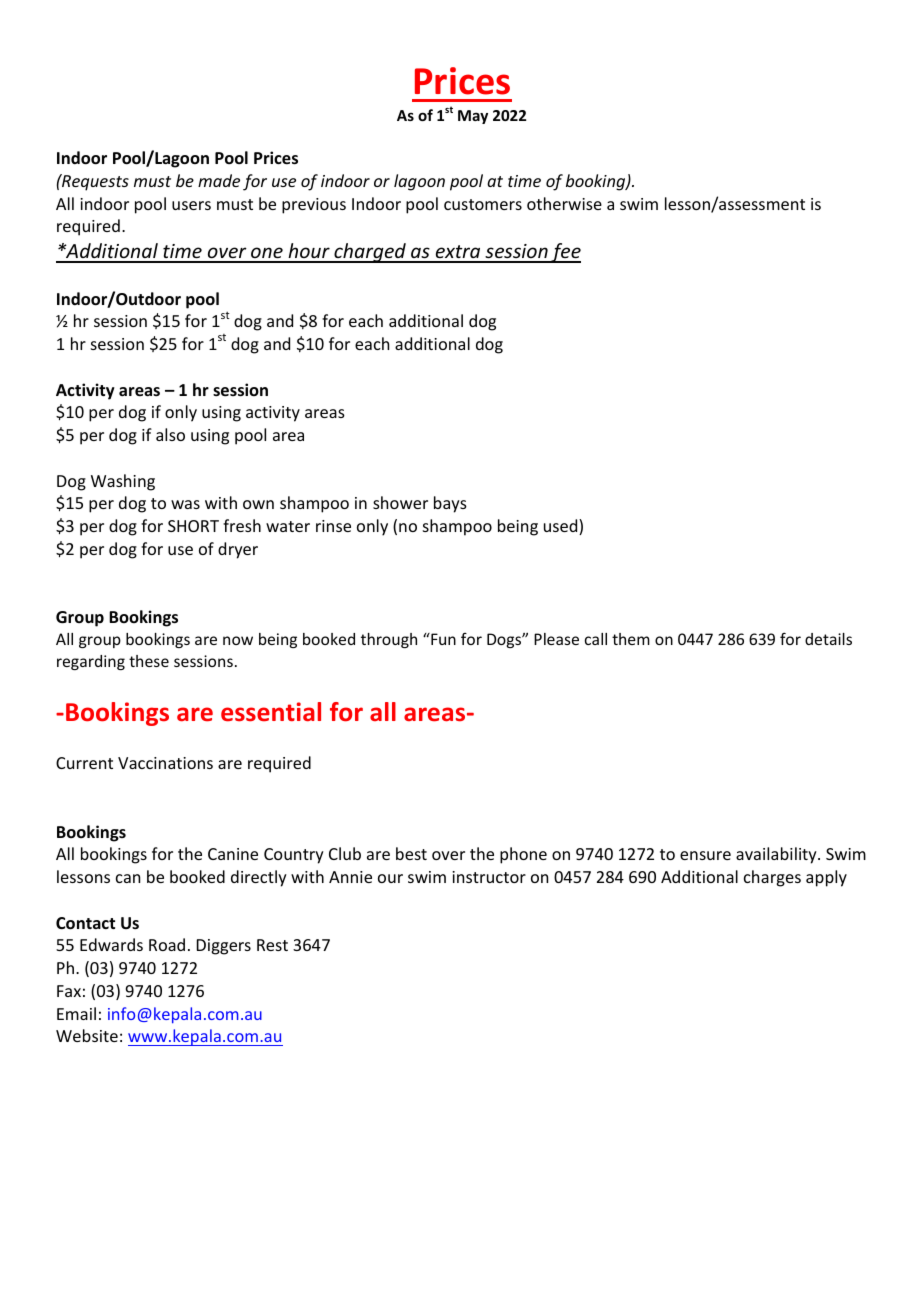 The image size is (924, 1308). I want to click on Email, so click(76, 1013).
